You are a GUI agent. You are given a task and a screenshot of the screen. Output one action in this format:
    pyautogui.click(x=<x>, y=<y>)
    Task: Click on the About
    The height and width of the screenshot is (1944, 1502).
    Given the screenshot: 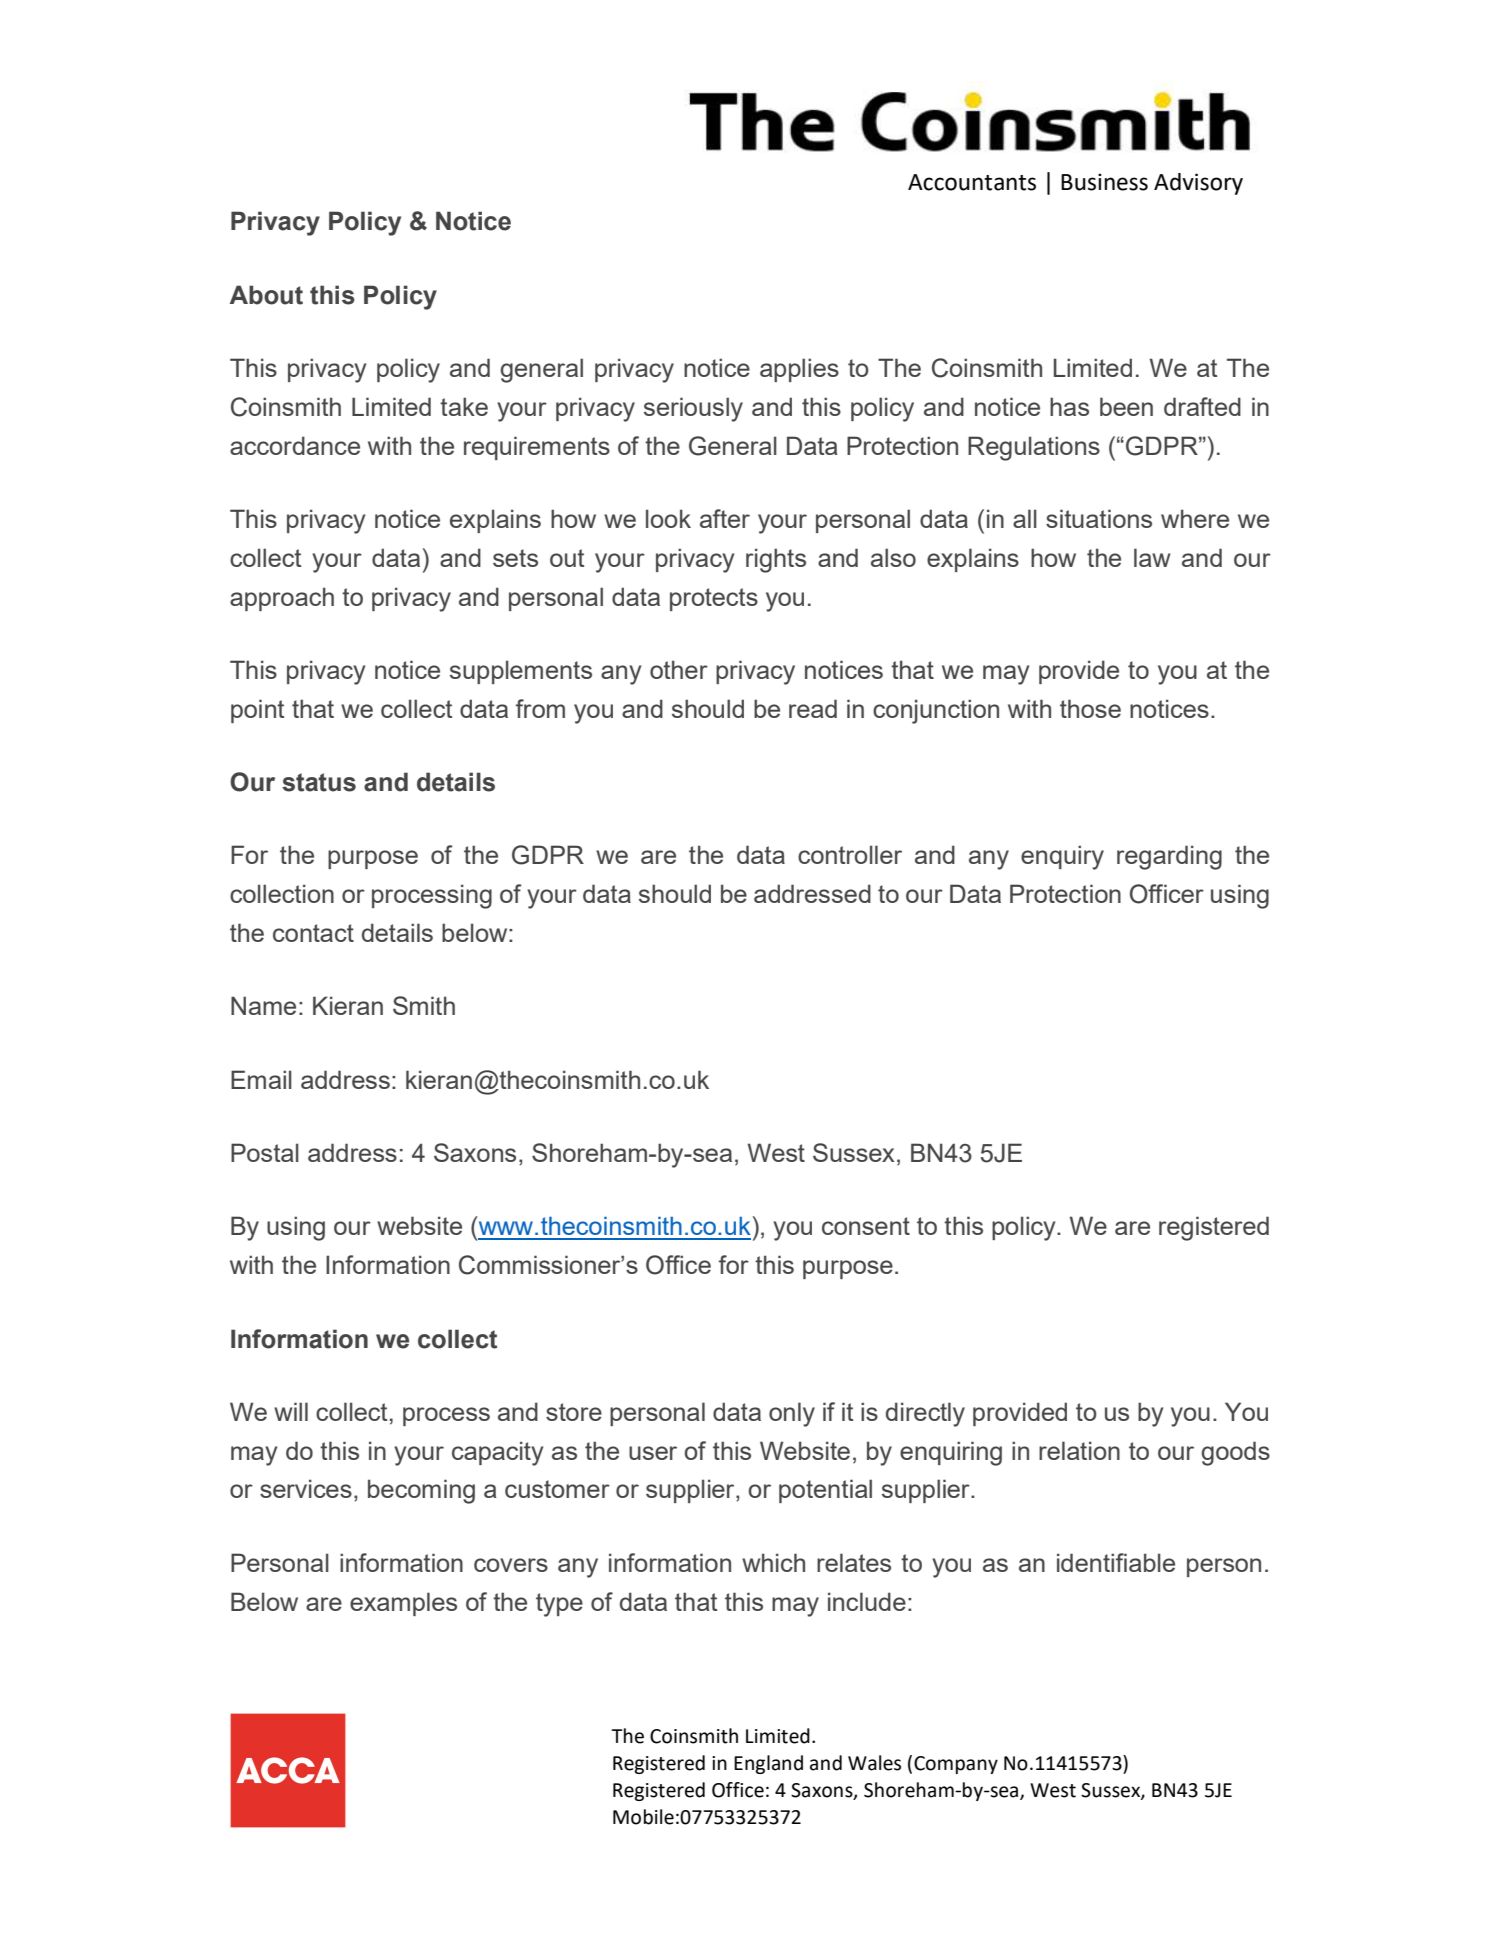 What is the action you would take?
    pyautogui.click(x=266, y=295)
